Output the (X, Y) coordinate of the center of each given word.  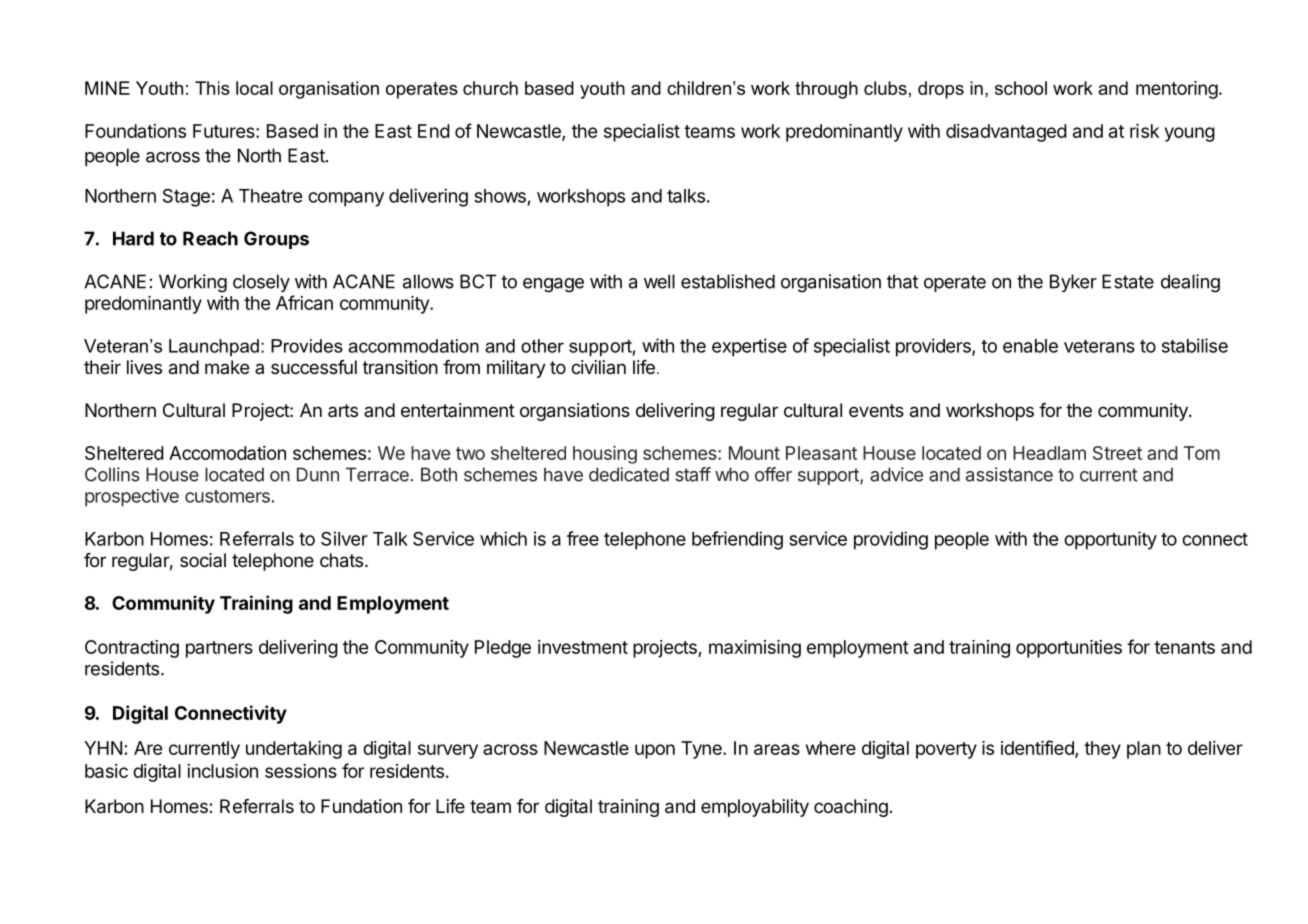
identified (1038, 749)
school (1021, 88)
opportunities (1069, 649)
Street (1117, 453)
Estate (1128, 281)
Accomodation (227, 453)
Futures (225, 131)
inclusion (222, 771)
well (659, 281)
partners (219, 649)
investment (583, 647)
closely (261, 283)
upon (655, 751)
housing (605, 455)
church (490, 88)
